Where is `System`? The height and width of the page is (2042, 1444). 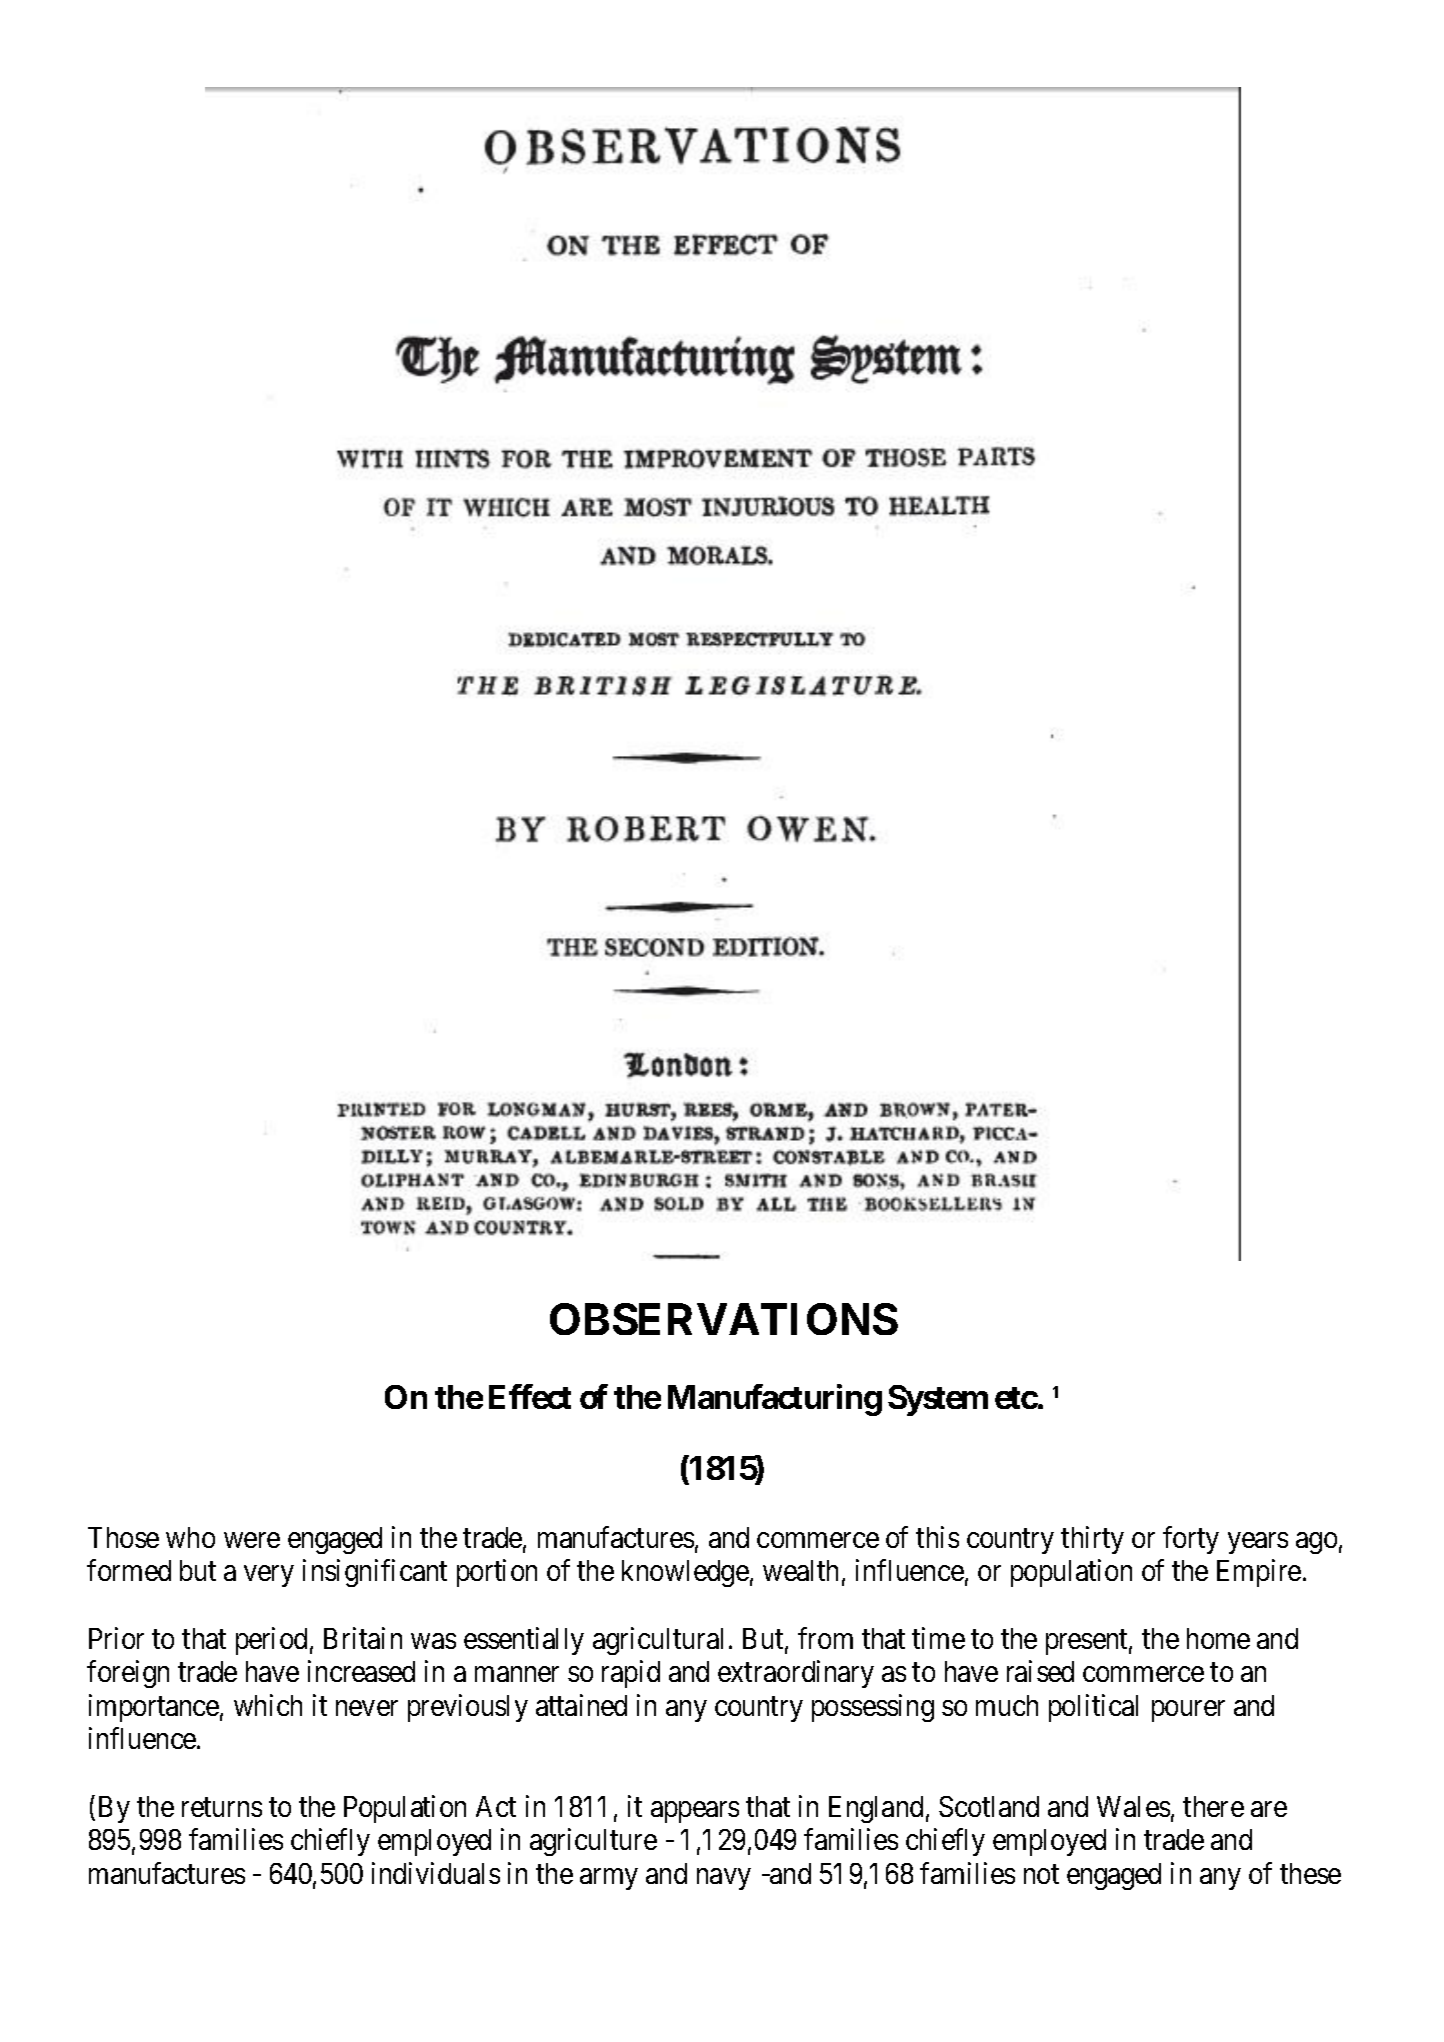 System is located at coordinates (938, 1400).
